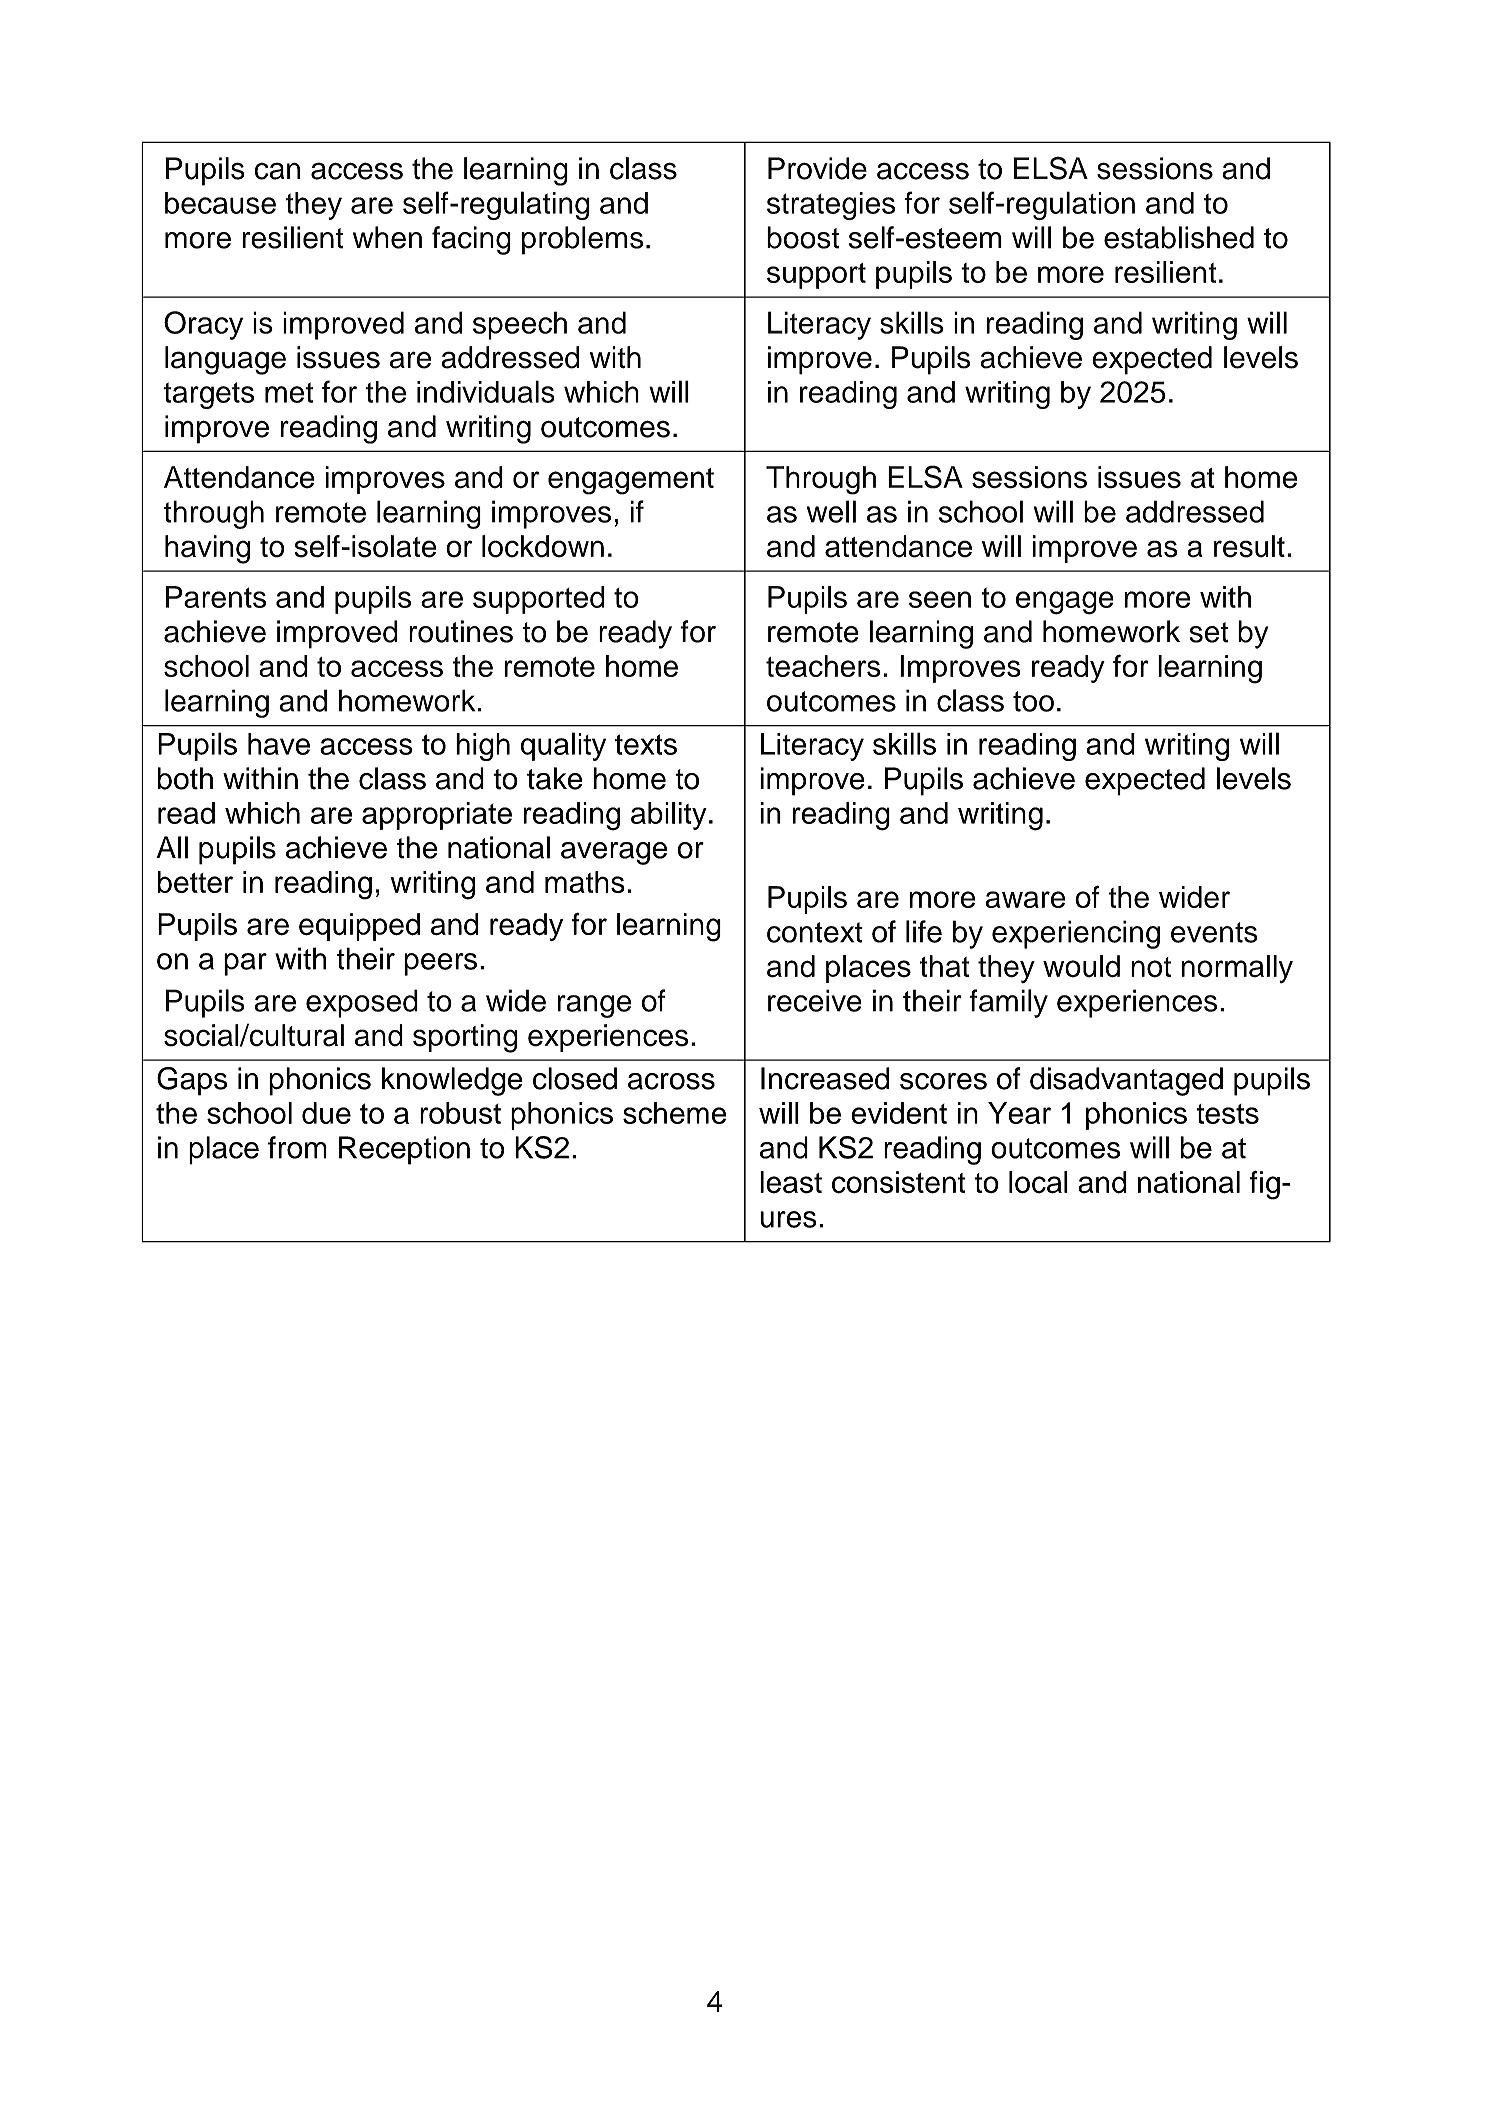 The width and height of the screenshot is (1490, 2107). Describe the element at coordinates (1038, 1182) in the screenshot. I see `local` at that location.
